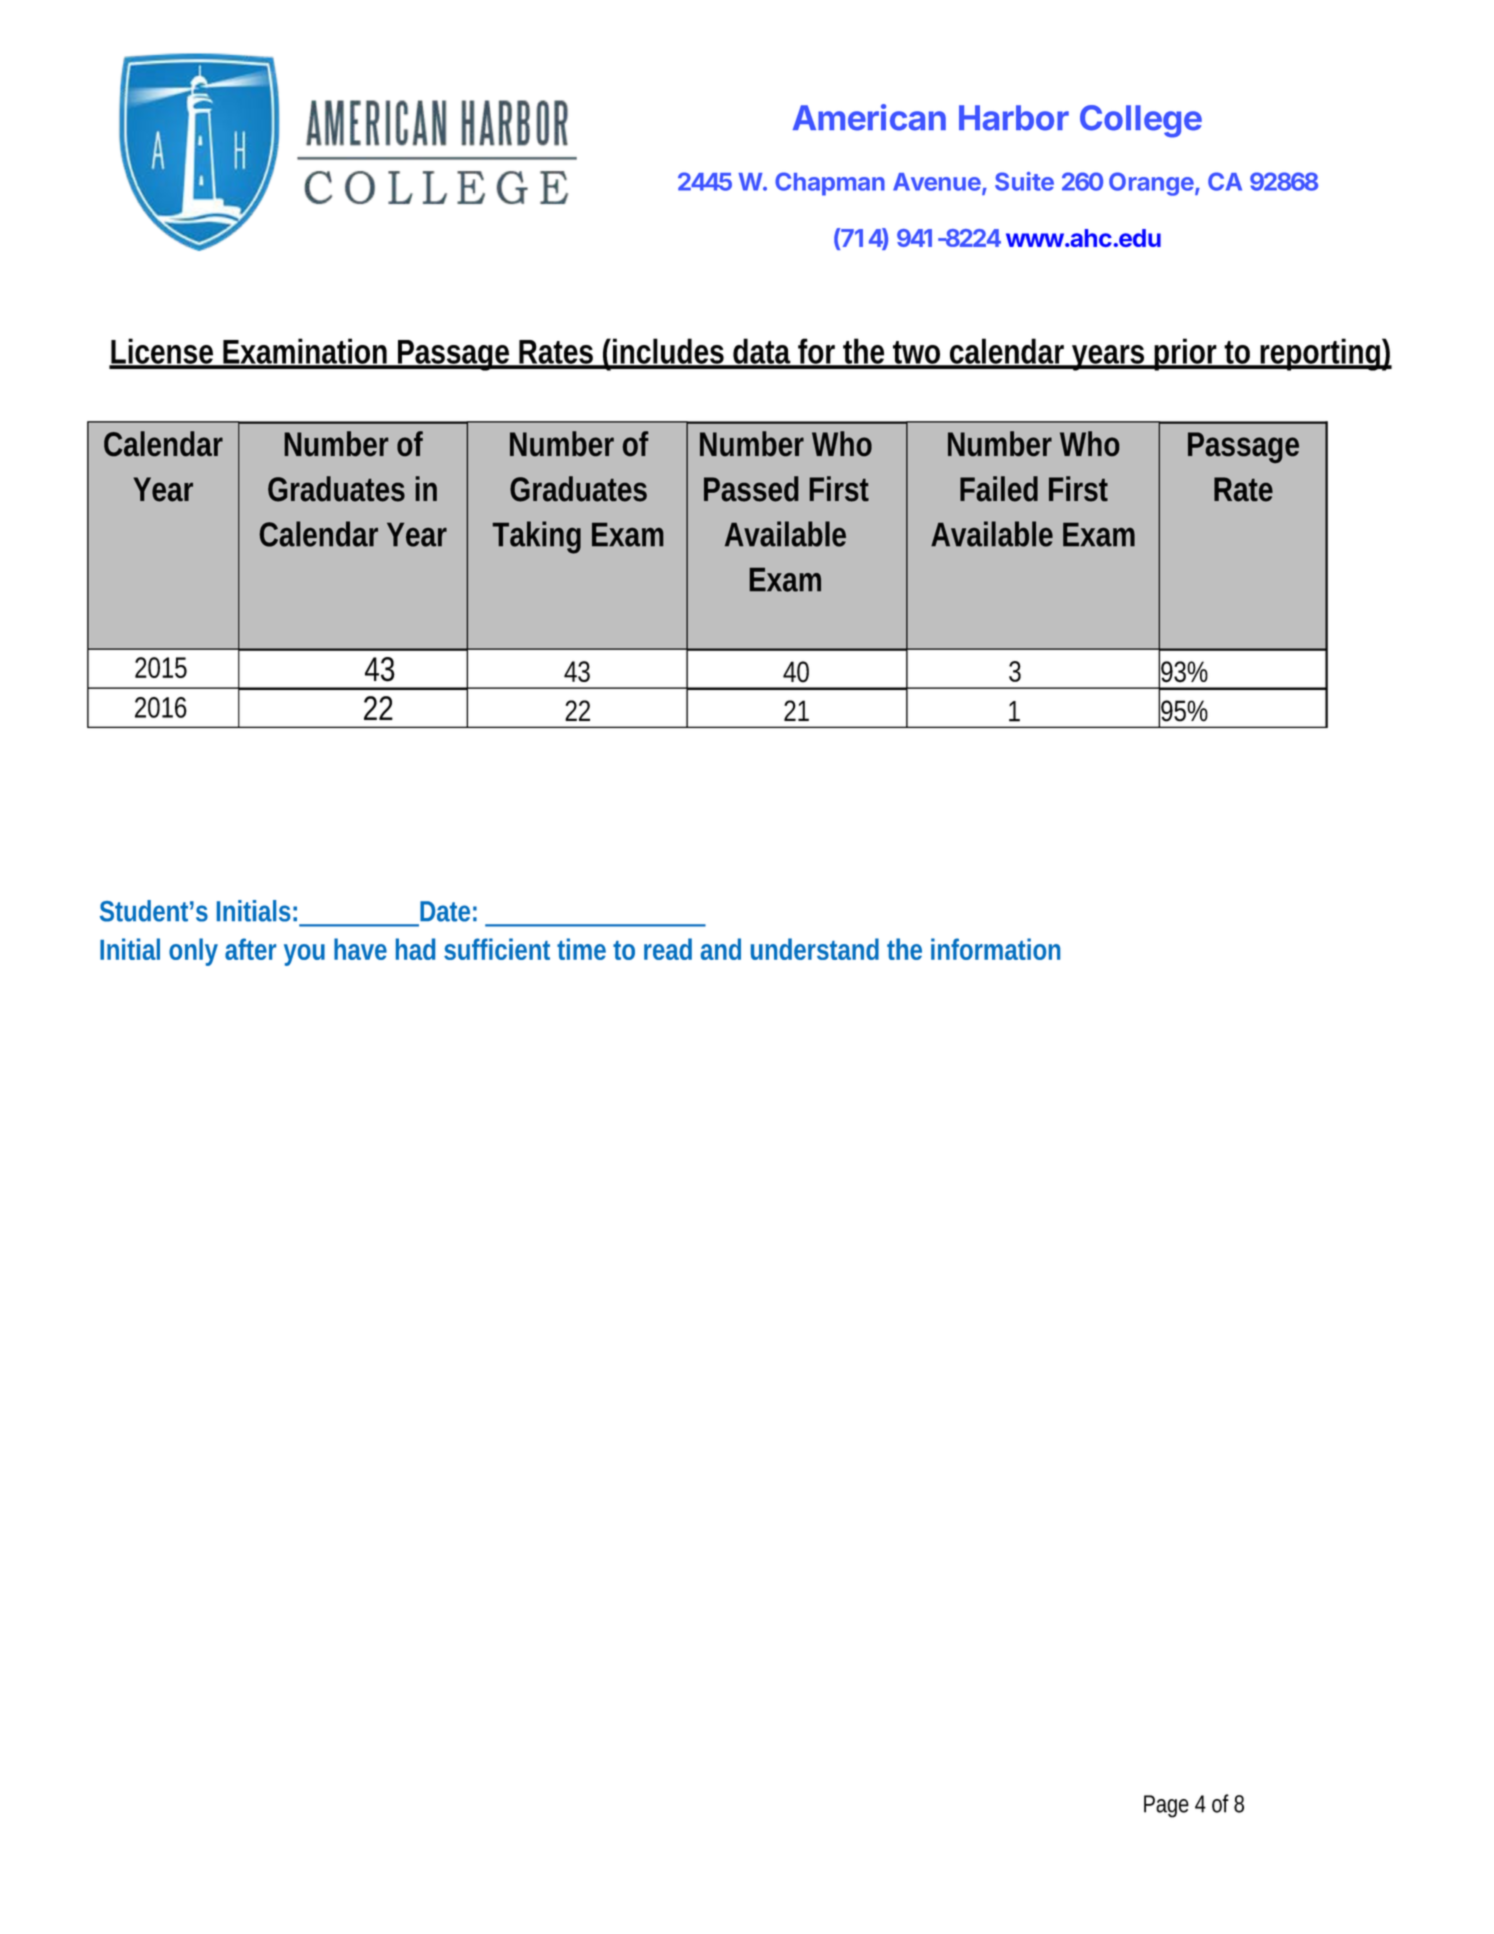  What do you see at coordinates (415, 949) in the screenshot?
I see `had` at bounding box center [415, 949].
